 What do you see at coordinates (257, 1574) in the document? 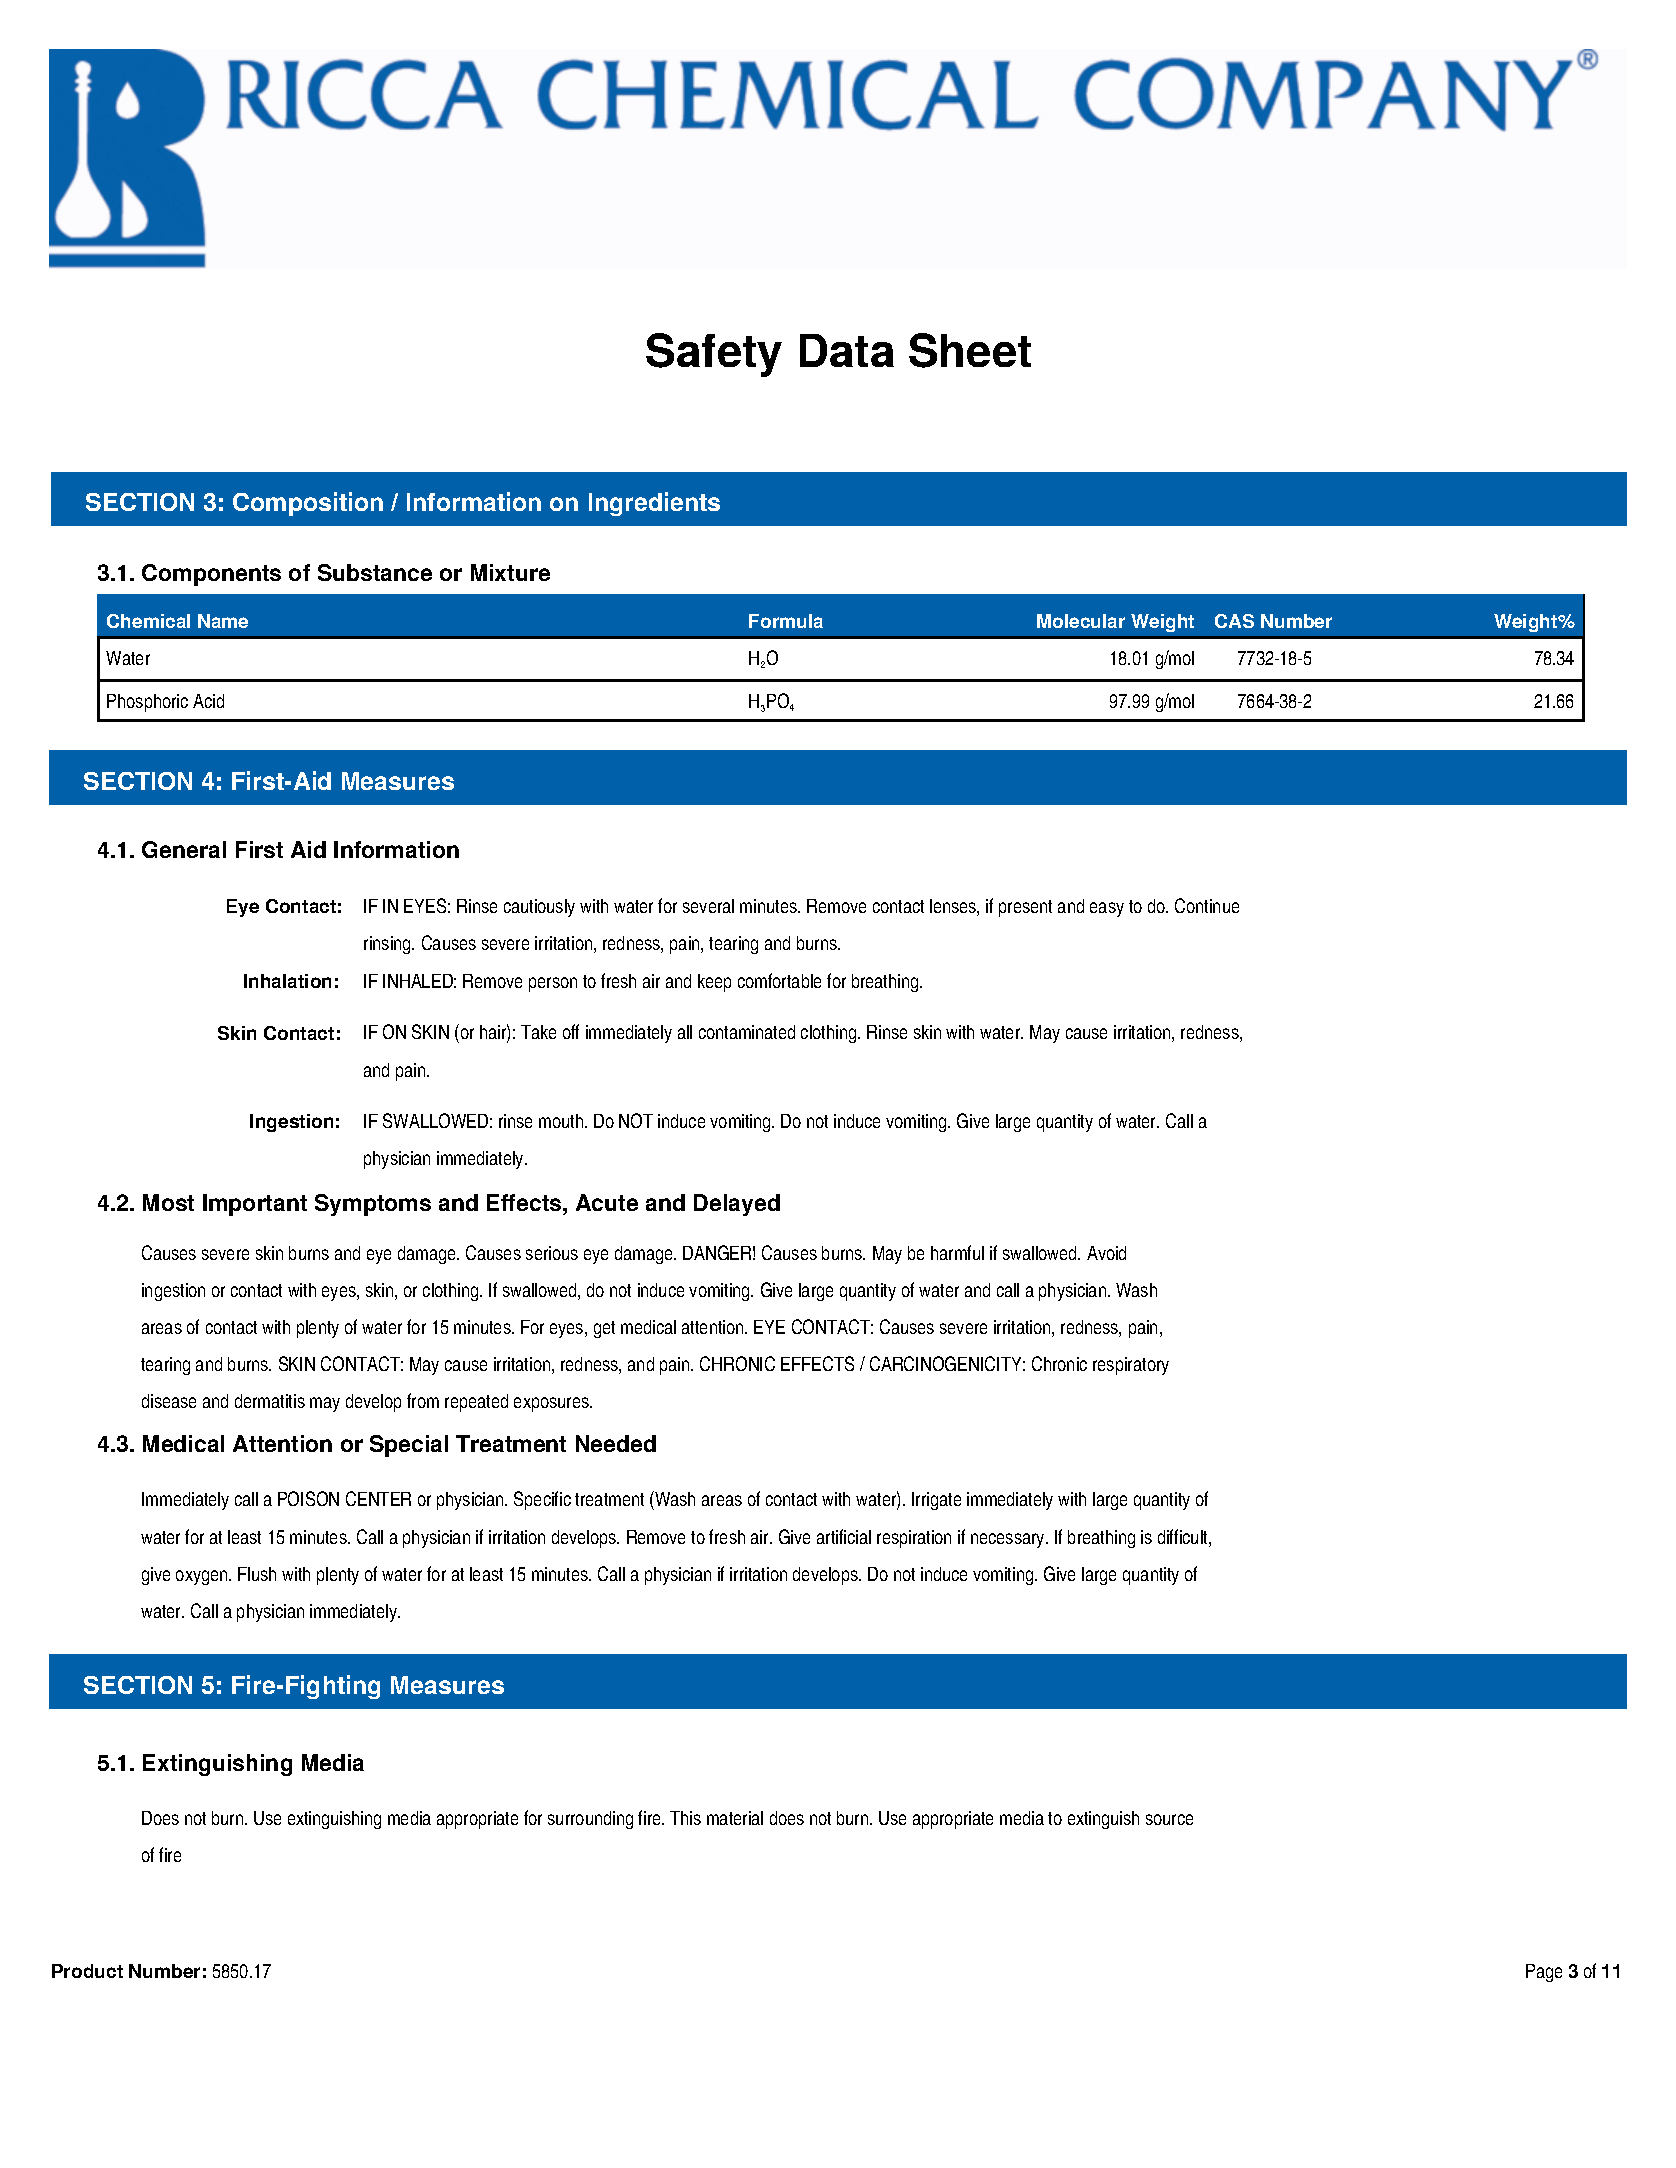
I see `Flush` at bounding box center [257, 1574].
